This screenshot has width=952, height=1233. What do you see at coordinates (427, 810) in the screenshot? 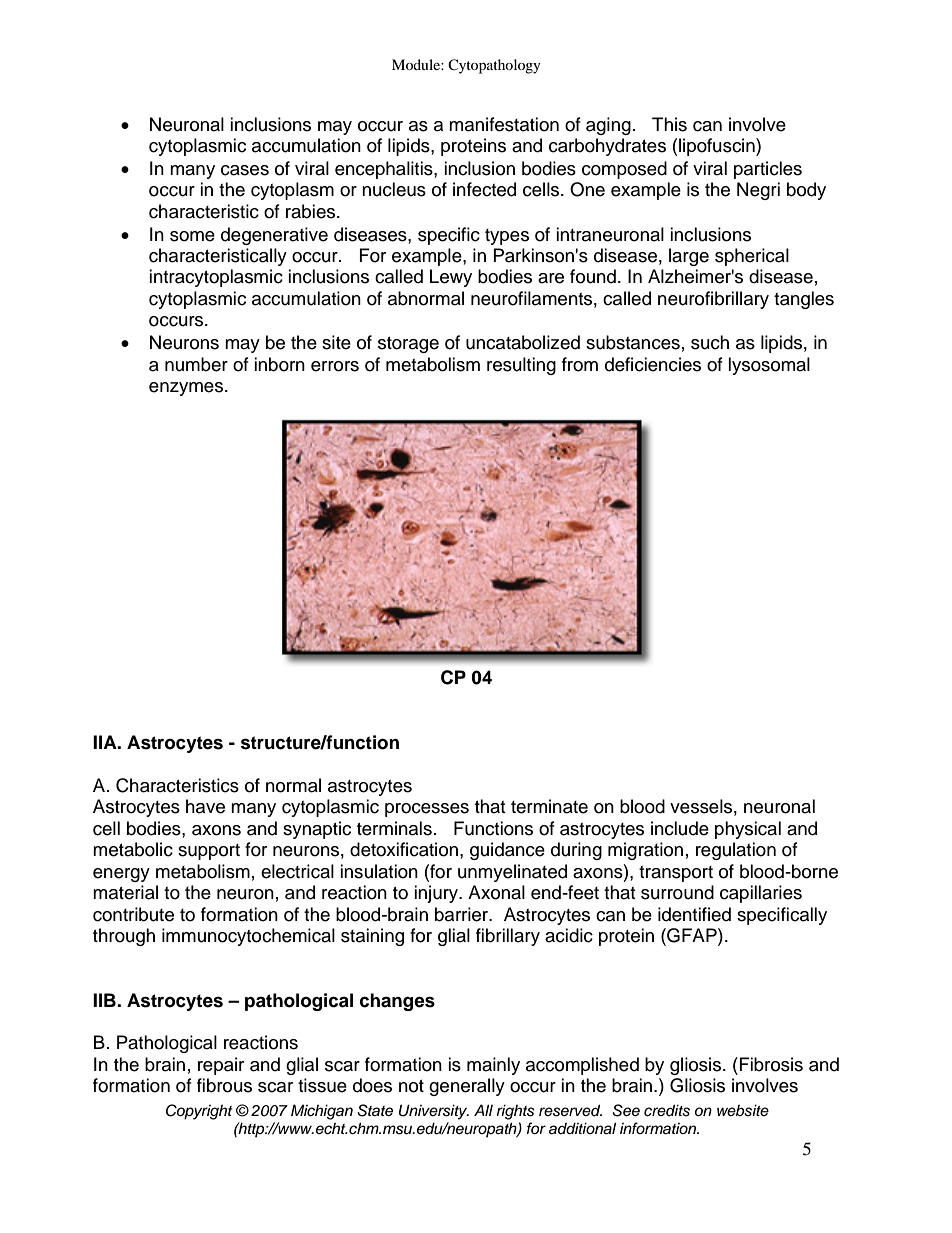
I see `processes` at bounding box center [427, 810].
